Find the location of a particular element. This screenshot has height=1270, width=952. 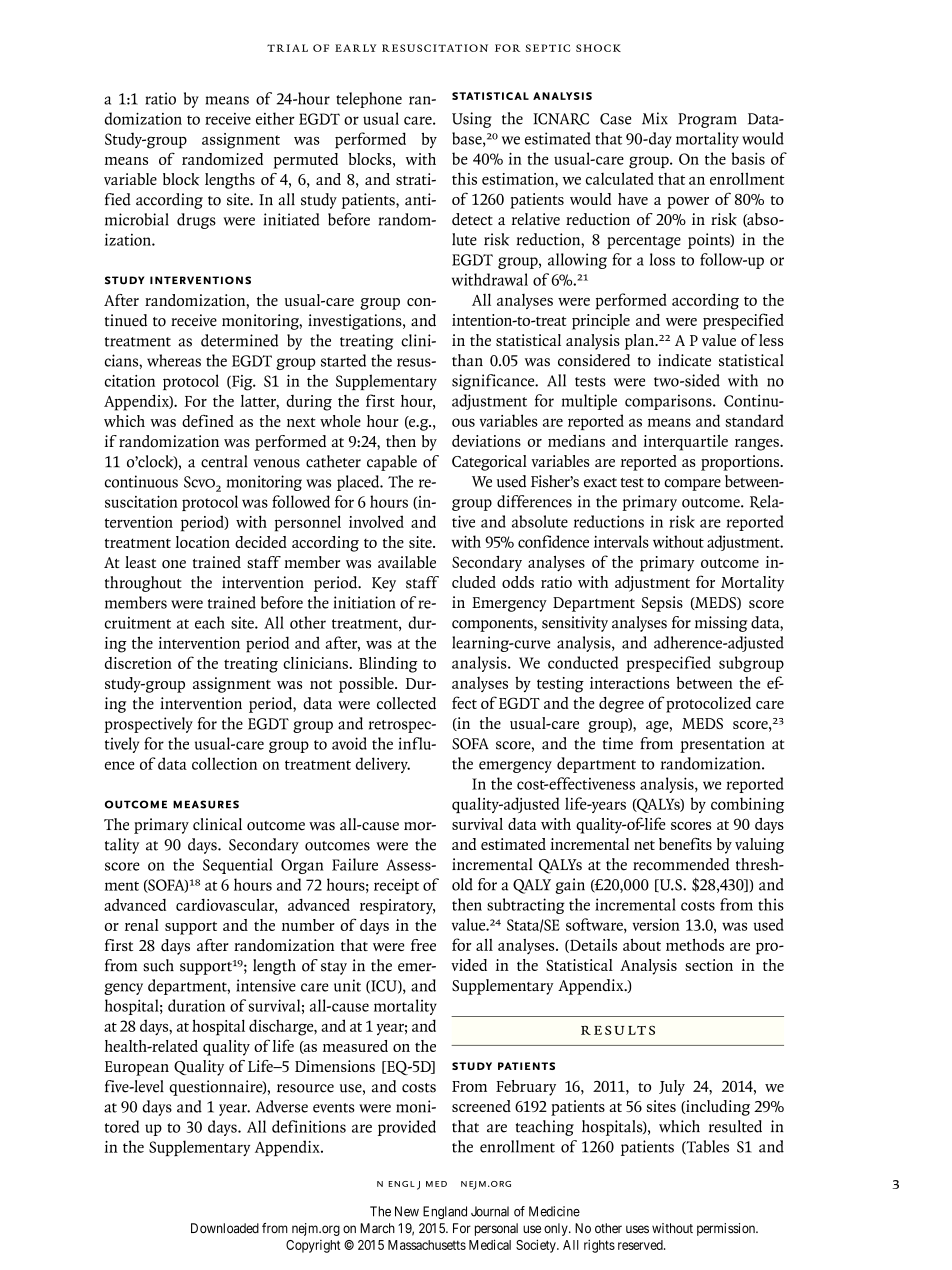

Blinding is located at coordinates (388, 665).
